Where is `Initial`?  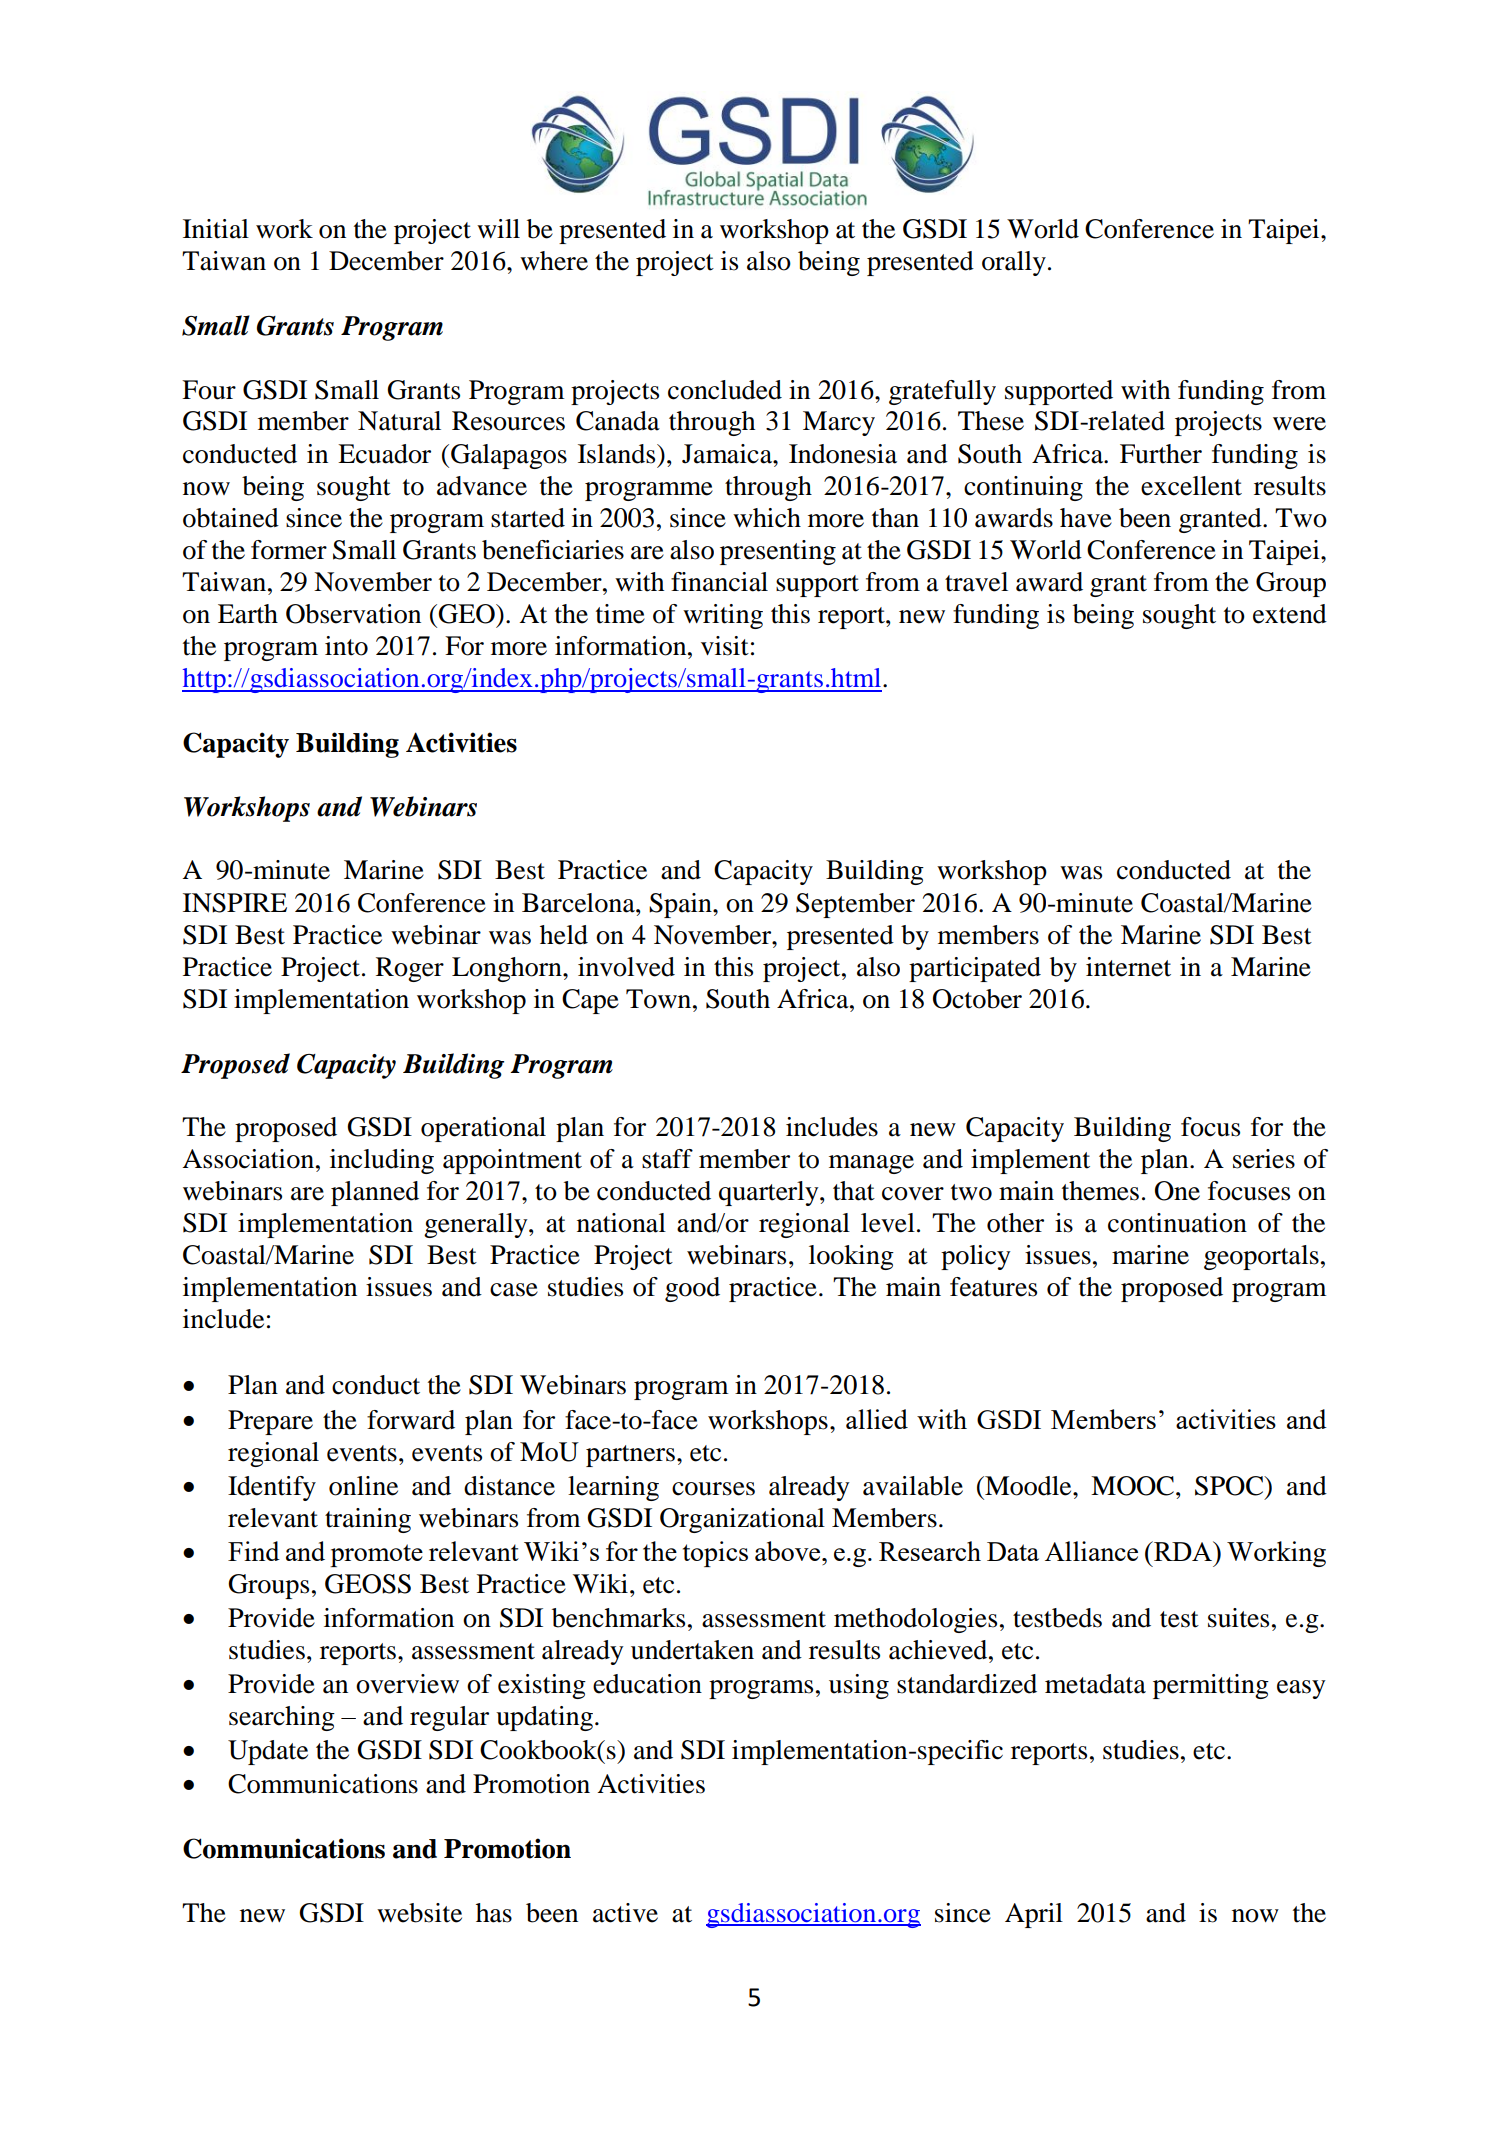
Initial is located at coordinates (216, 229).
